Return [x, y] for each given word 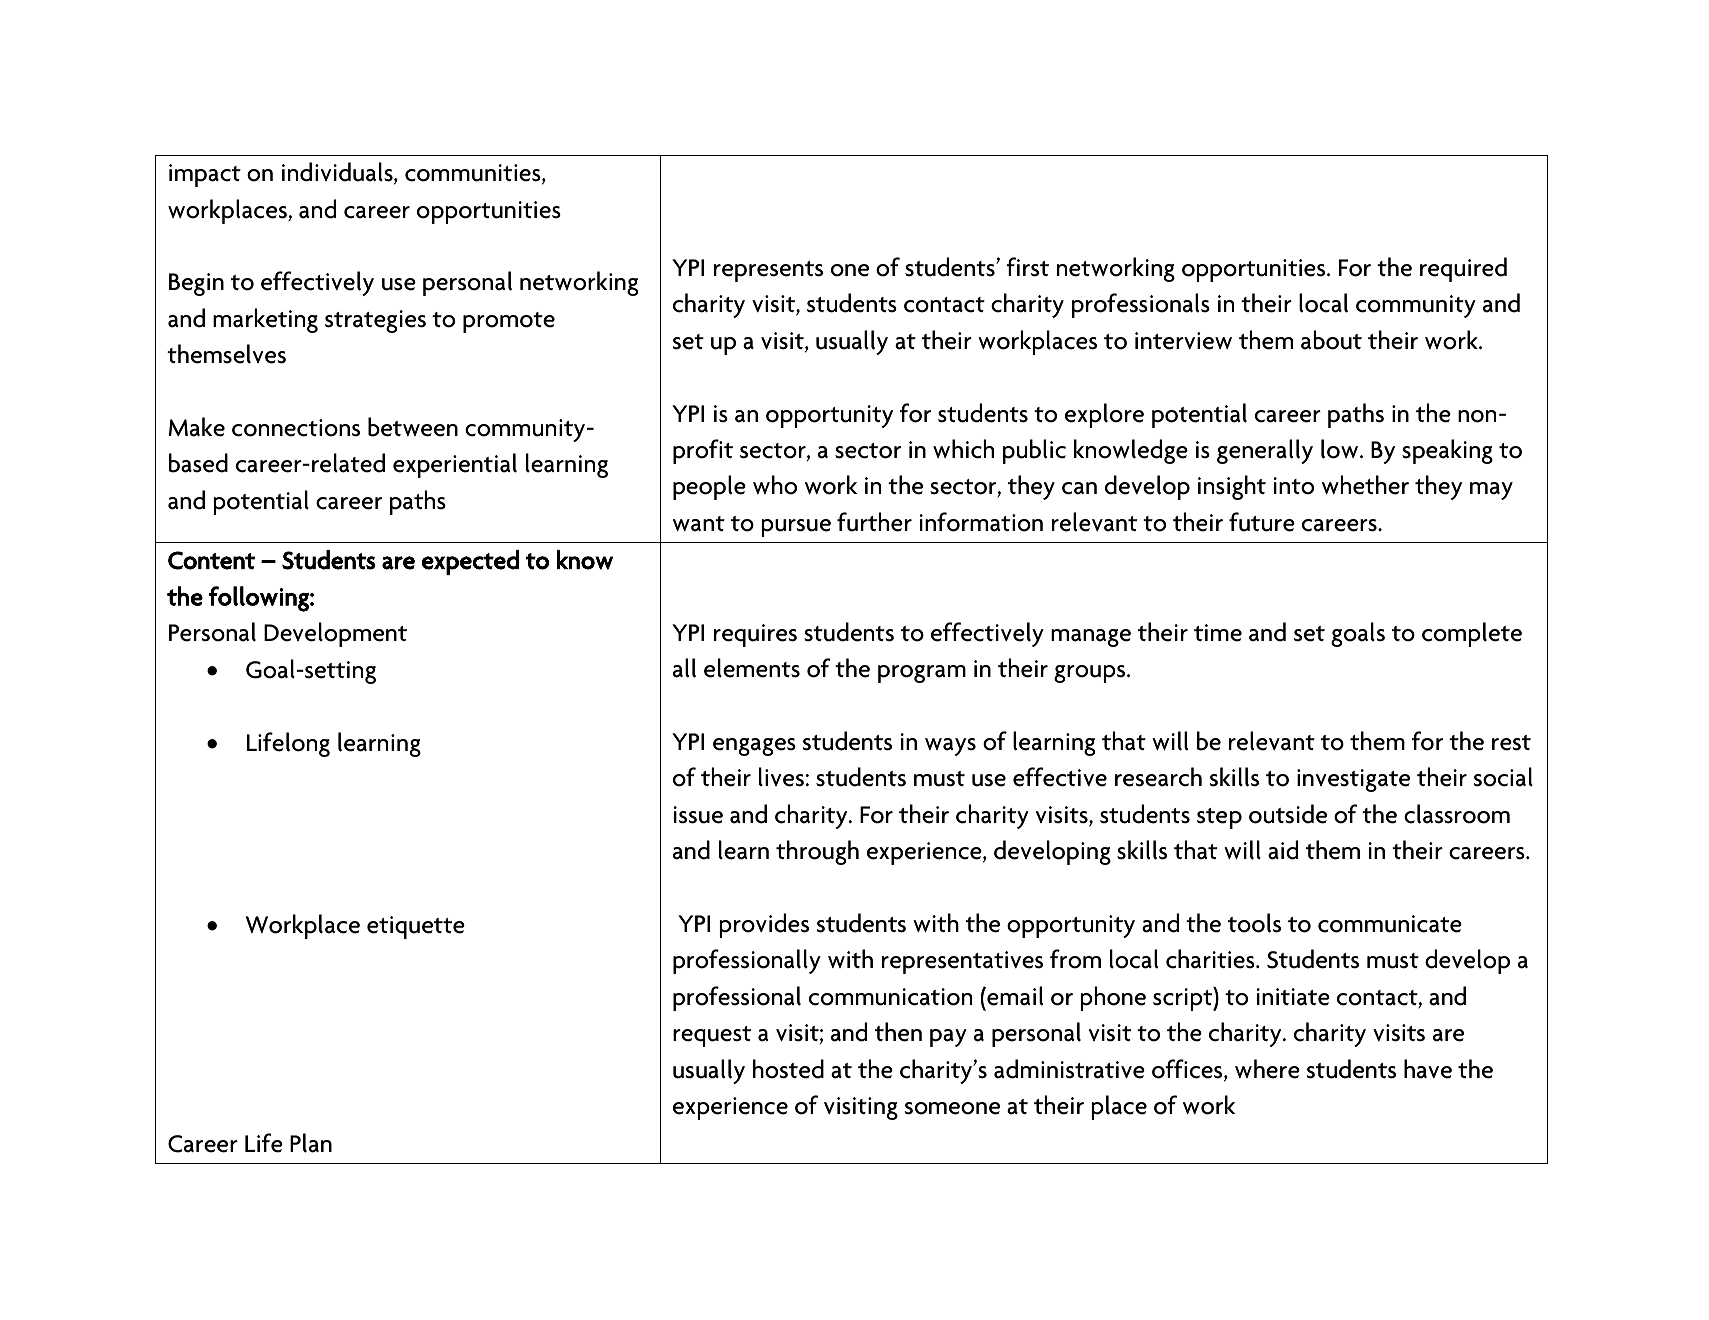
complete [1472, 634]
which [963, 449]
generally [1265, 451]
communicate [1390, 924]
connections [296, 428]
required [1463, 269]
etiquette [416, 927]
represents [768, 271]
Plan [311, 1143]
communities [474, 174]
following [260, 599]
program [922, 674]
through [817, 852]
